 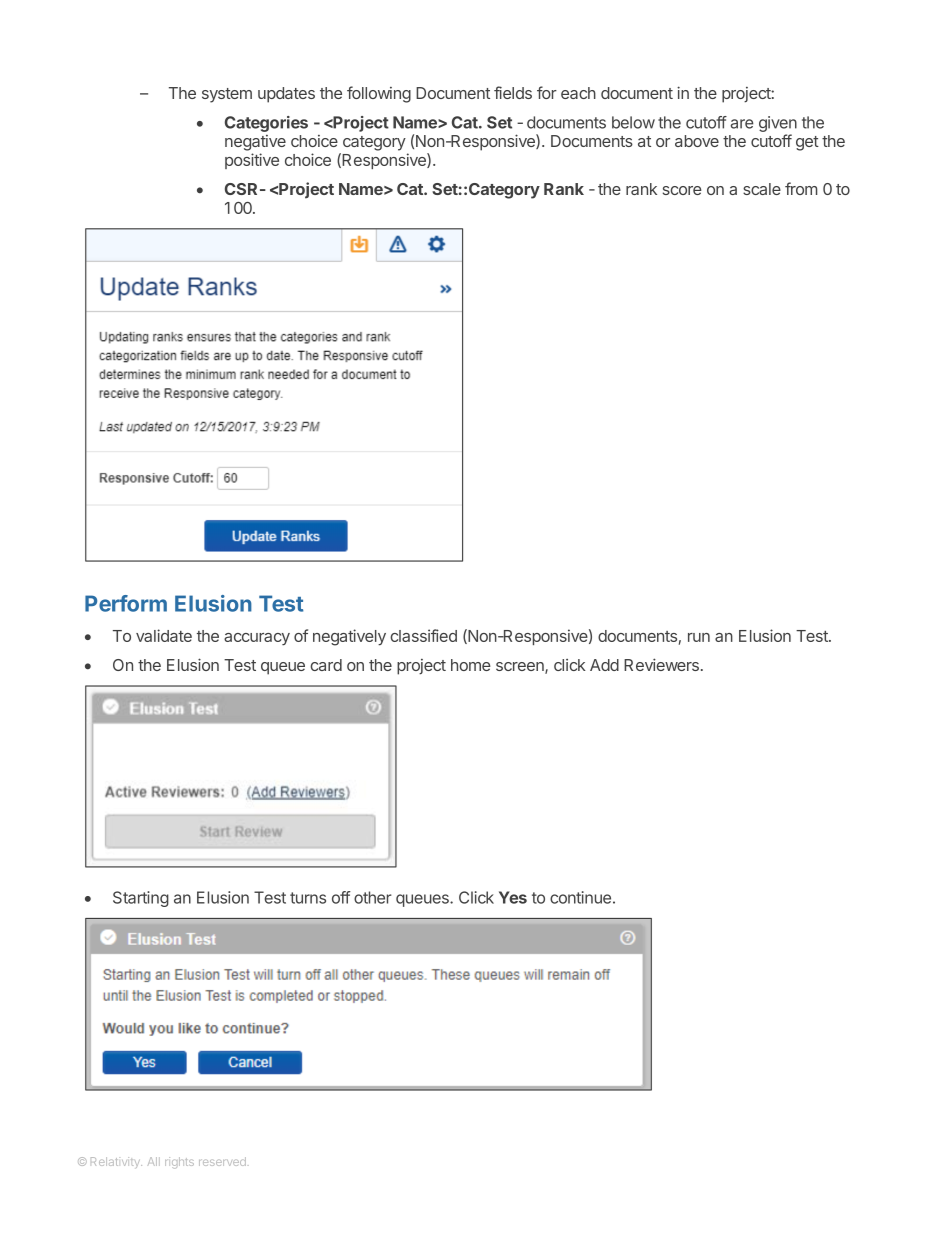 What do you see at coordinates (742, 124) in the screenshot?
I see `are` at bounding box center [742, 124].
